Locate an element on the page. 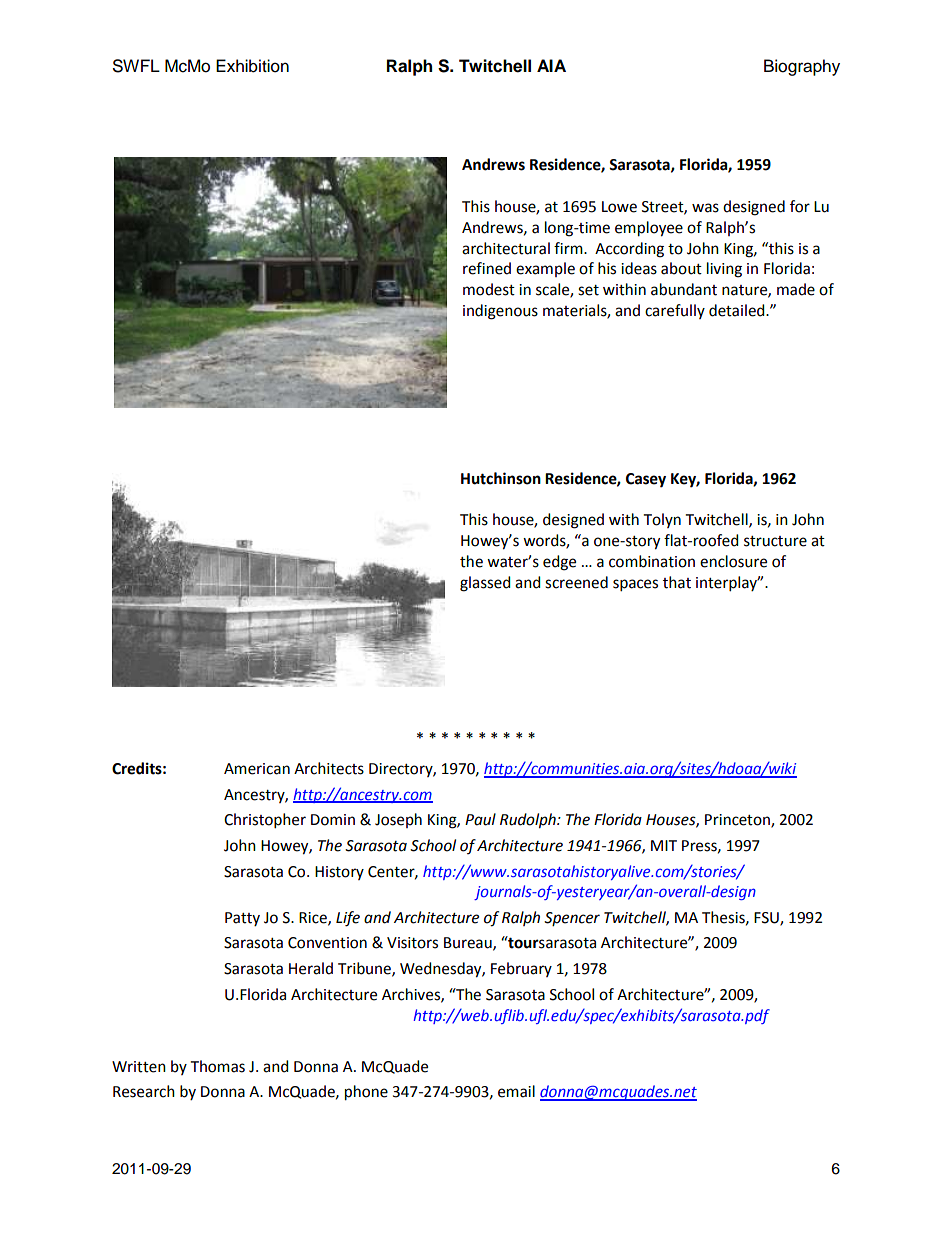 Image resolution: width=952 pixels, height=1233 pixels. email is located at coordinates (516, 1091).
